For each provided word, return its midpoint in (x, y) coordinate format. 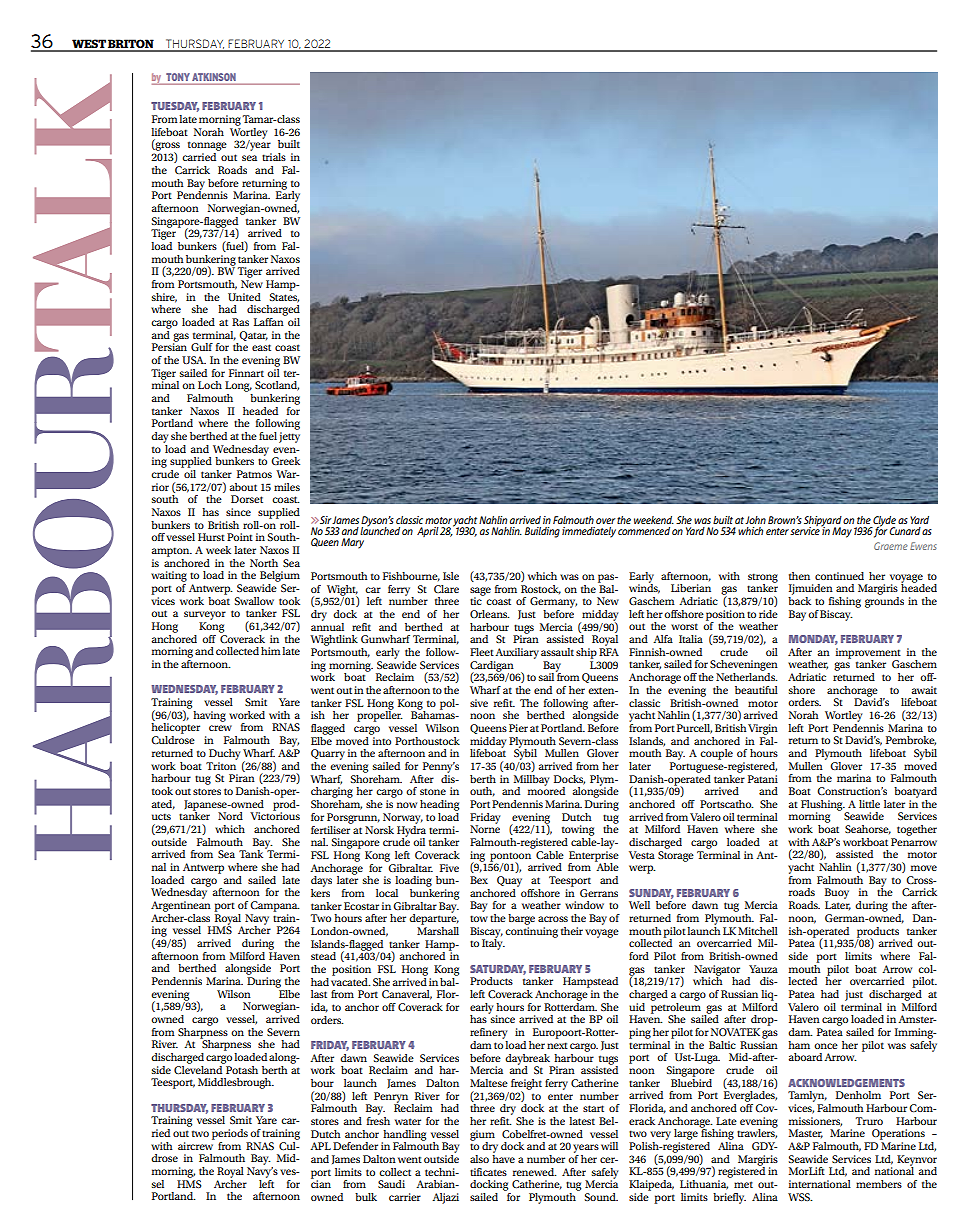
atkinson (214, 77)
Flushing (823, 806)
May (842, 532)
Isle (451, 576)
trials (274, 157)
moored (546, 790)
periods (230, 1134)
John (755, 520)
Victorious (275, 815)
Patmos (254, 474)
